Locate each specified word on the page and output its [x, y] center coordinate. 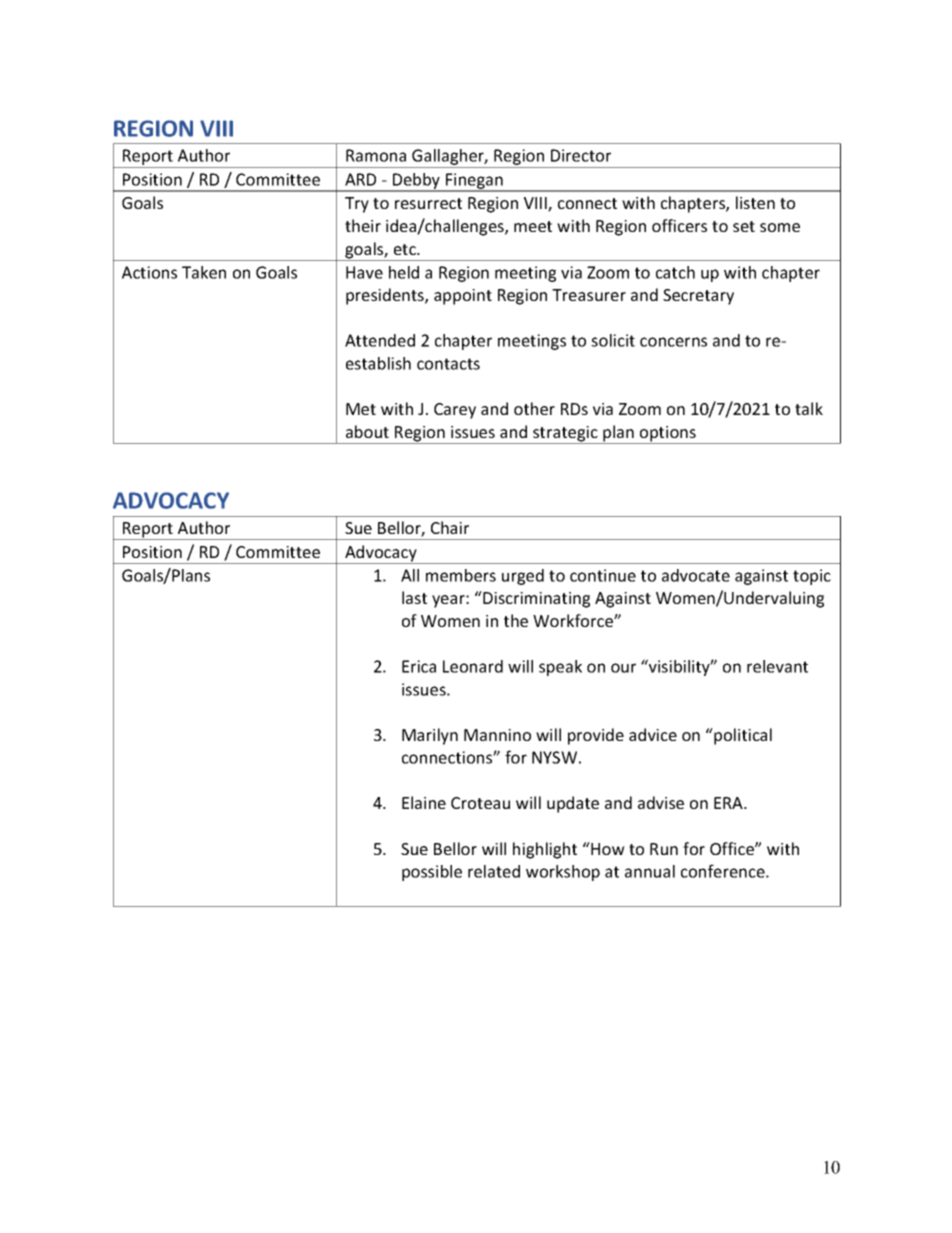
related [494, 871]
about [367, 431]
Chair [450, 527]
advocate [696, 575]
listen [755, 202]
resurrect [428, 203]
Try [357, 205]
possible [432, 873]
